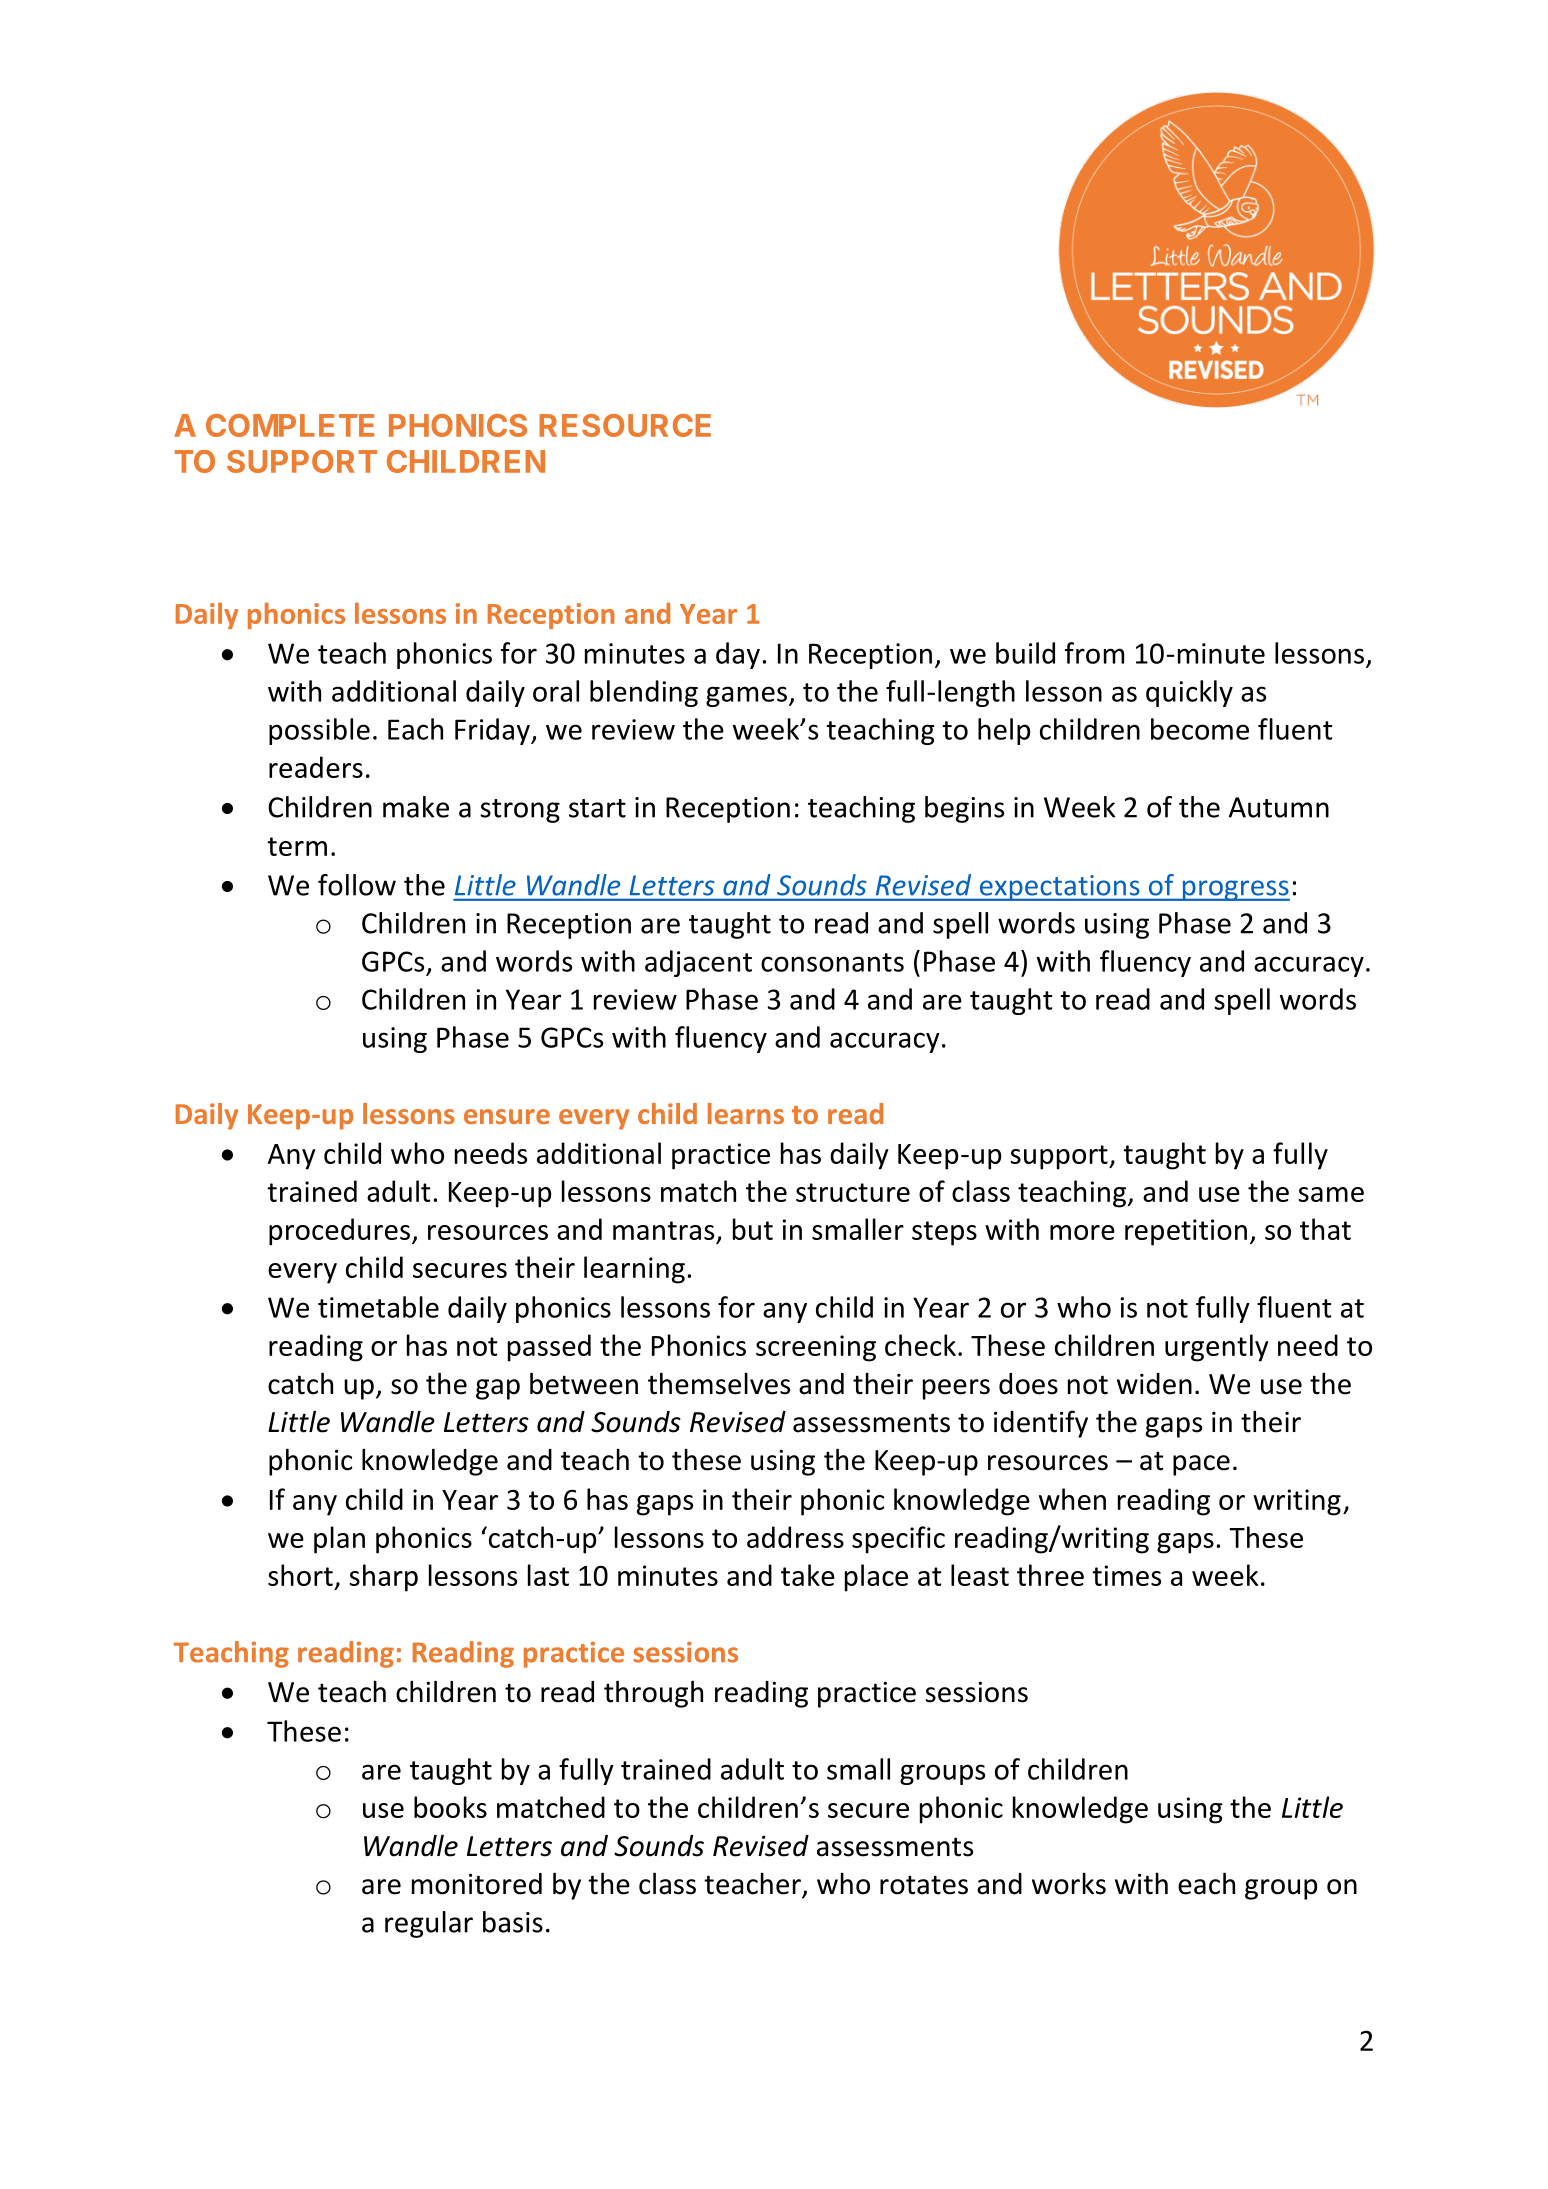 The image size is (1548, 2189). I want to click on consonants, so click(832, 962).
